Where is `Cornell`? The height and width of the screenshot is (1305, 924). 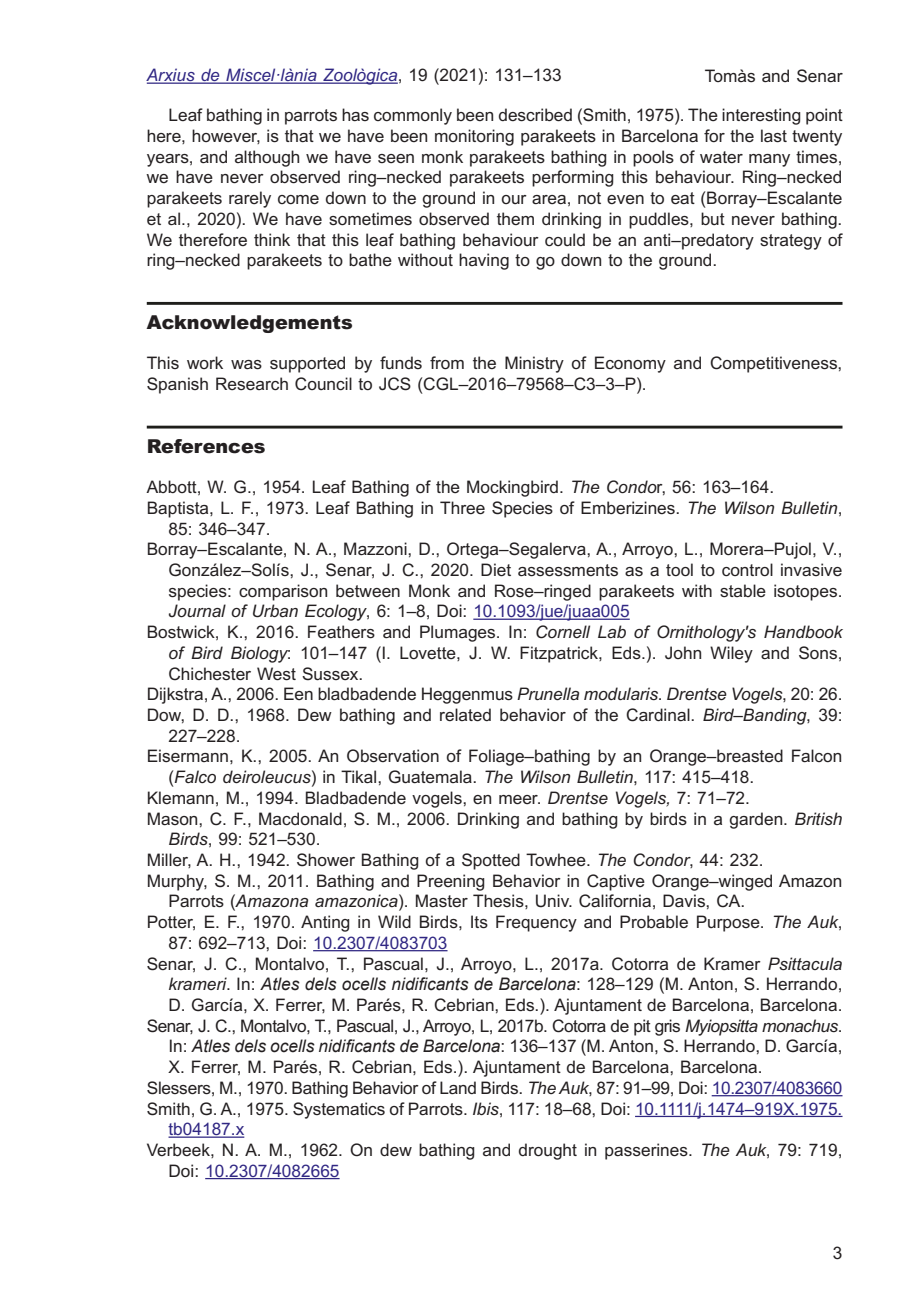 Cornell is located at coordinates (563, 632).
